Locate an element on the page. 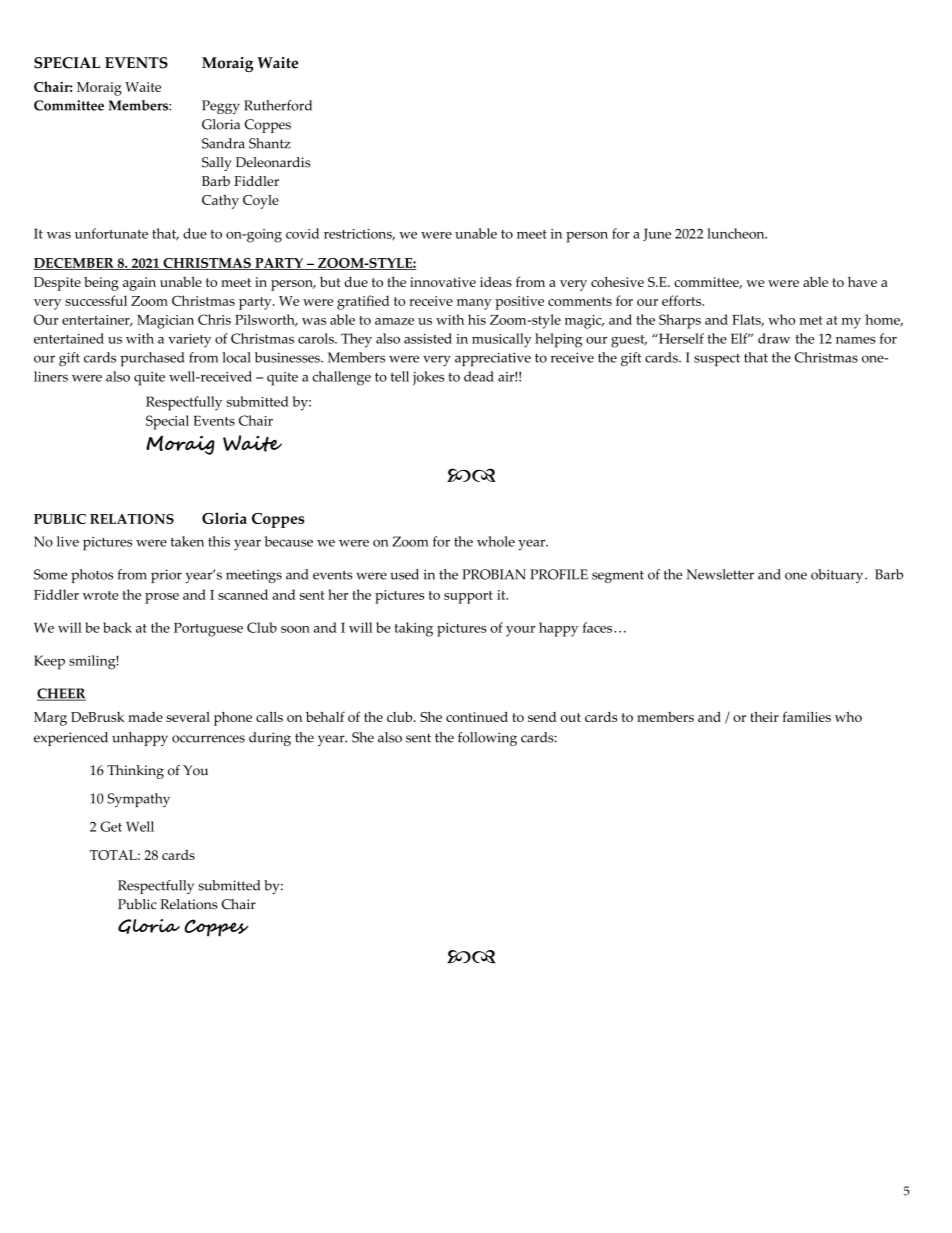 Image resolution: width=952 pixels, height=1233 pixels. luncheon is located at coordinates (737, 233).
